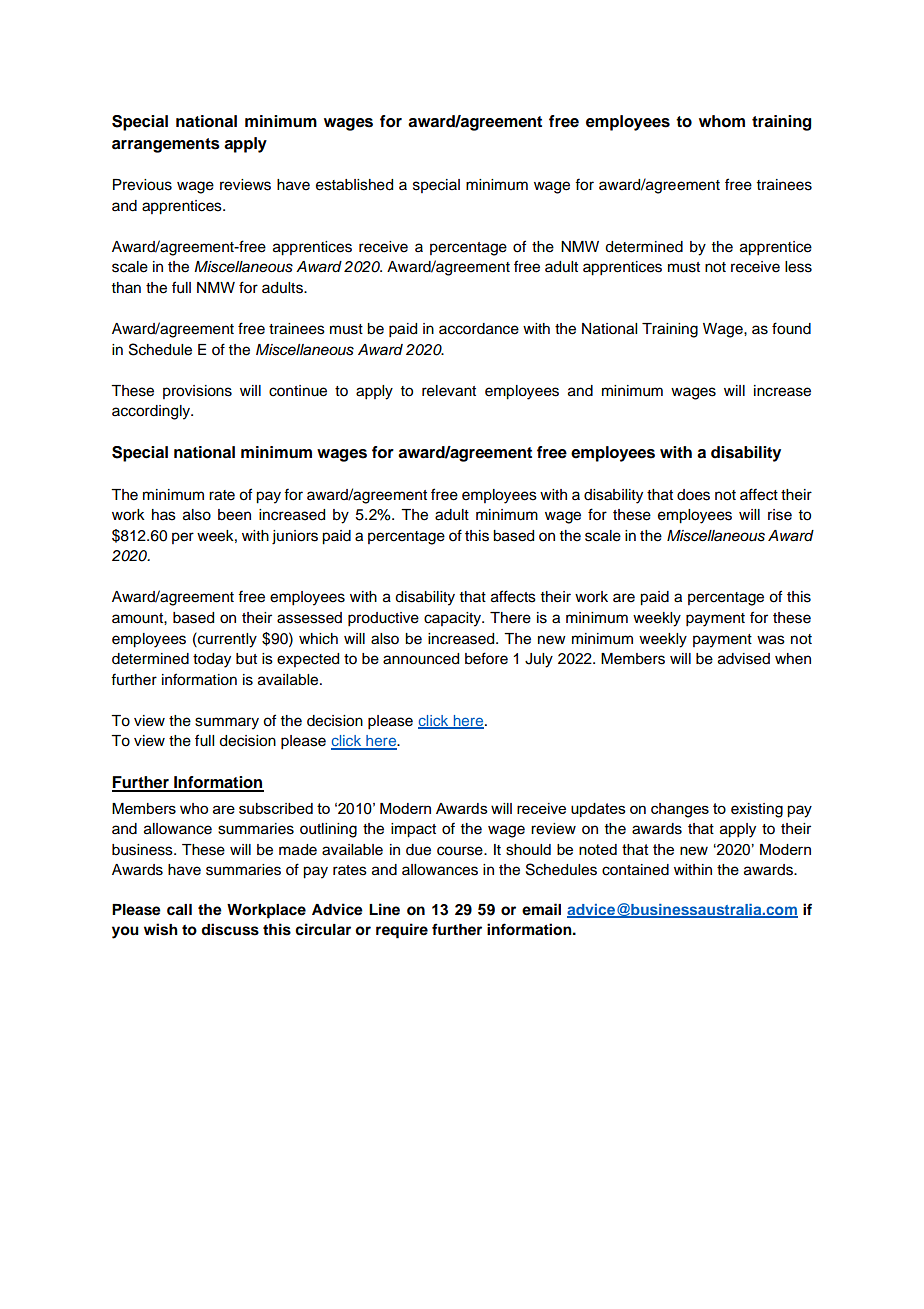  I want to click on arrangements, so click(166, 145).
